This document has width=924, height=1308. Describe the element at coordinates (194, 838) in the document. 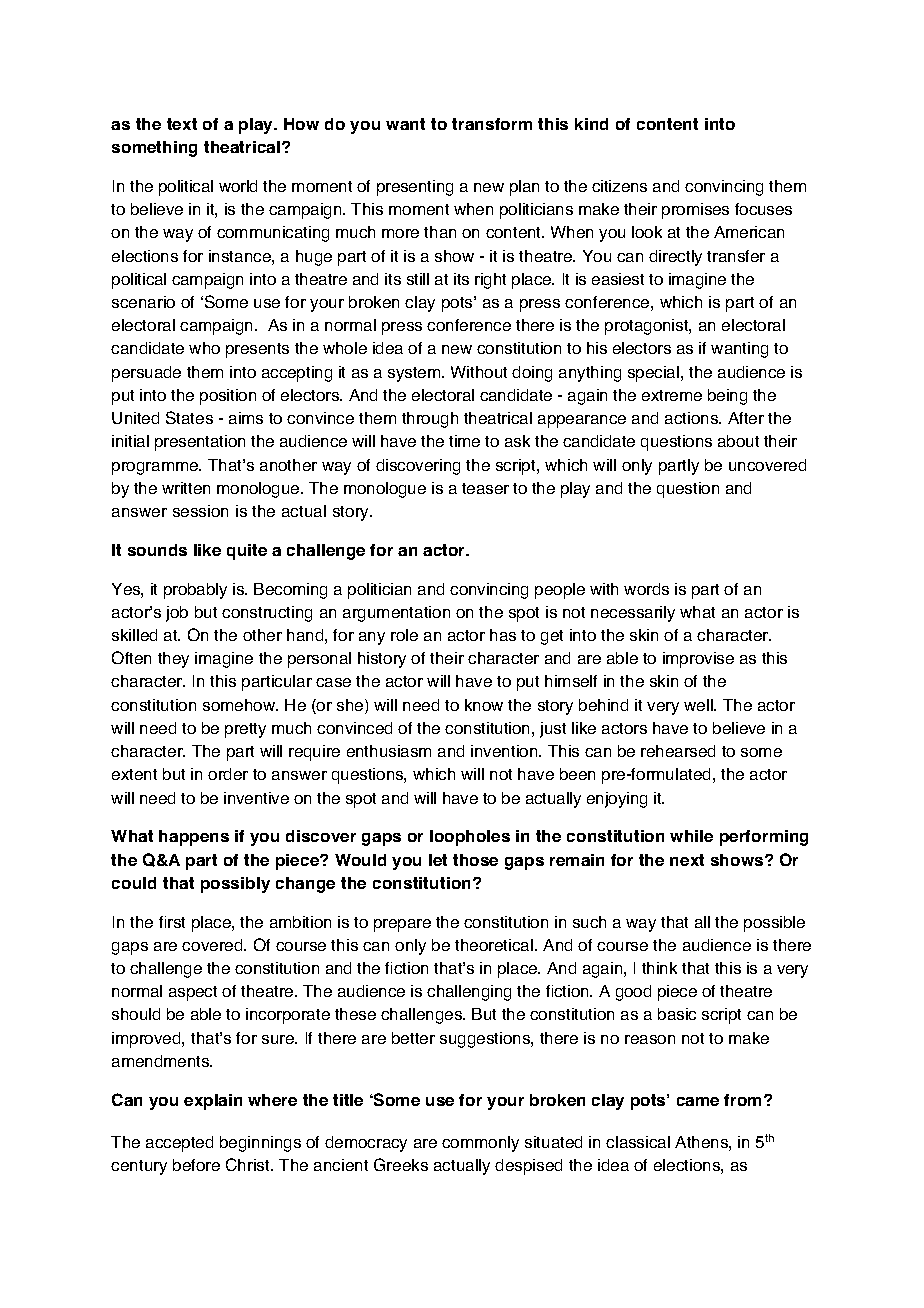

I see `happens` at that location.
